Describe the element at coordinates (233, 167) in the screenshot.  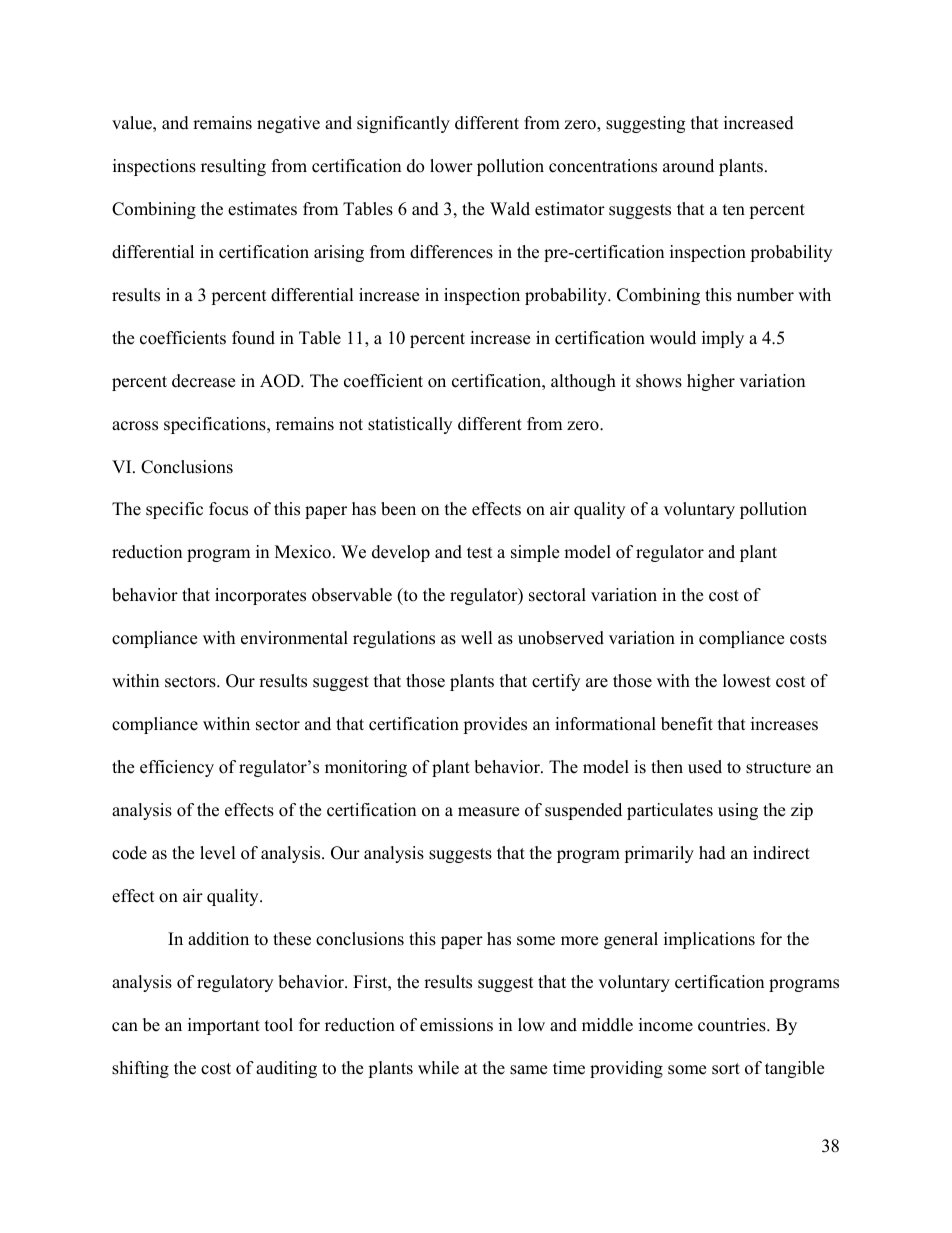
I see `resulting` at that location.
